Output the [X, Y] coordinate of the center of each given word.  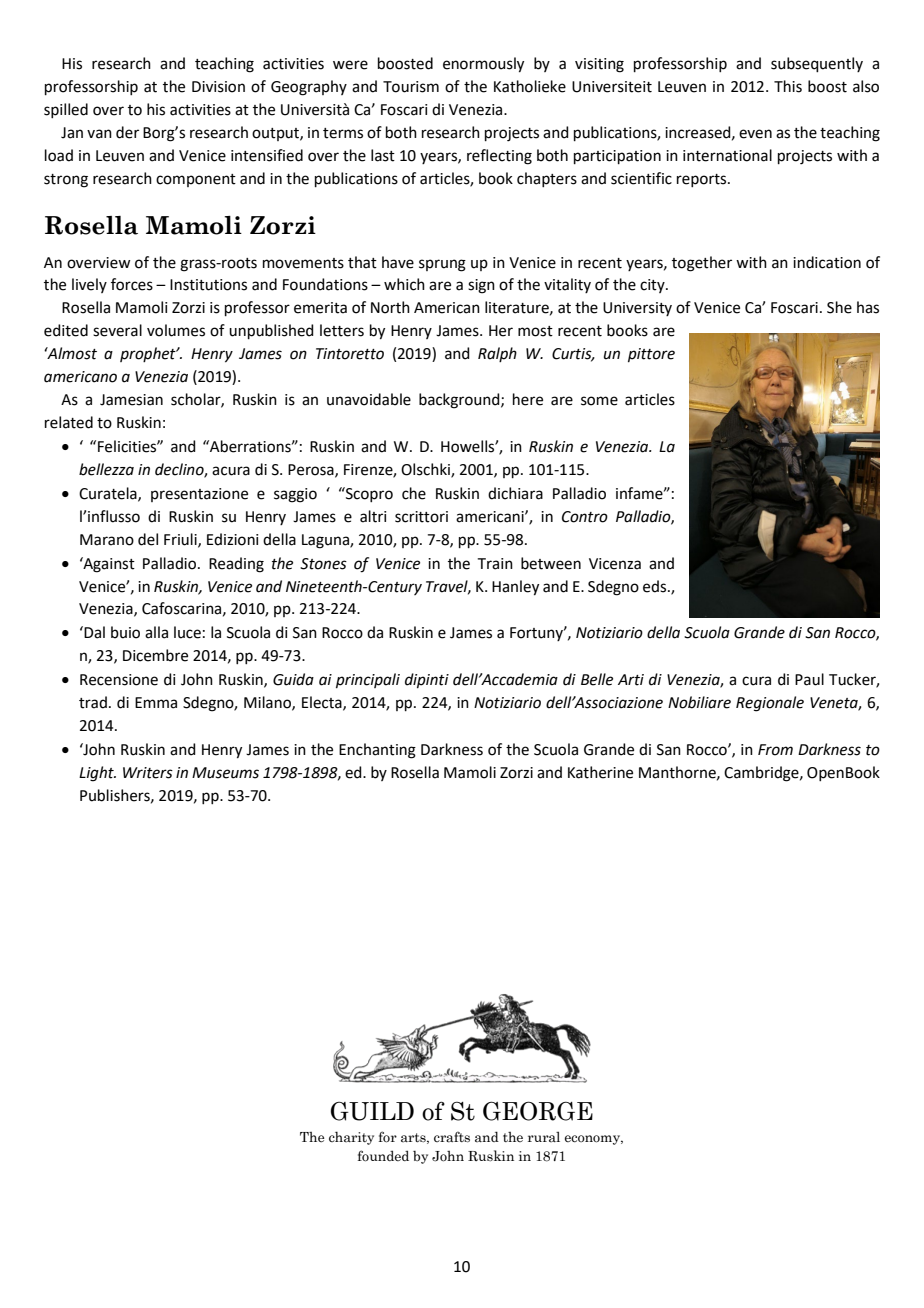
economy [594, 1140]
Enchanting [377, 751]
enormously [483, 65]
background [460, 401]
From [775, 750]
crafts [452, 1137]
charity [351, 1138]
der [127, 132]
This [788, 86]
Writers [148, 773]
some [599, 401]
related [69, 422]
